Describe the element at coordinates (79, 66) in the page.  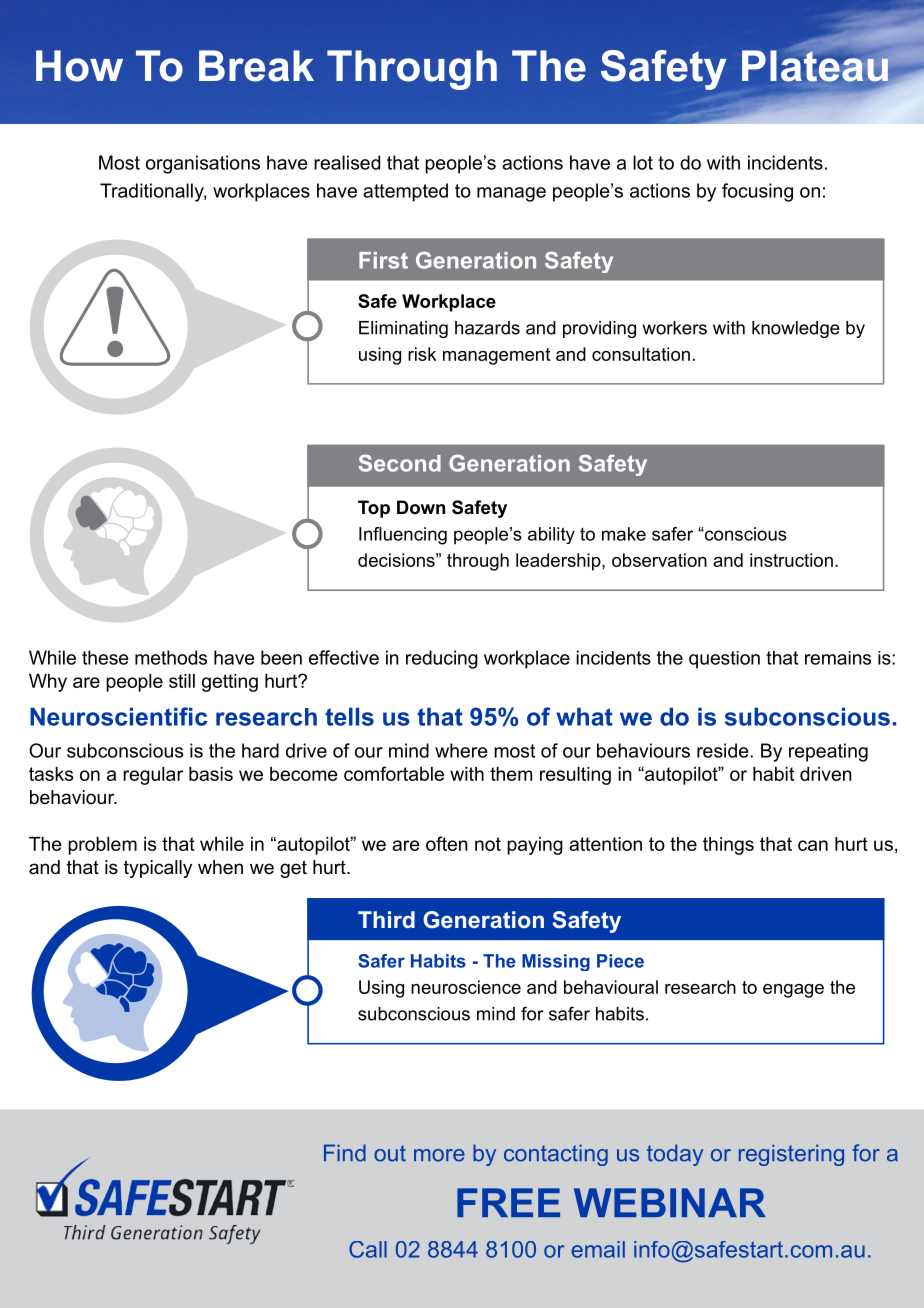
I see `How` at that location.
